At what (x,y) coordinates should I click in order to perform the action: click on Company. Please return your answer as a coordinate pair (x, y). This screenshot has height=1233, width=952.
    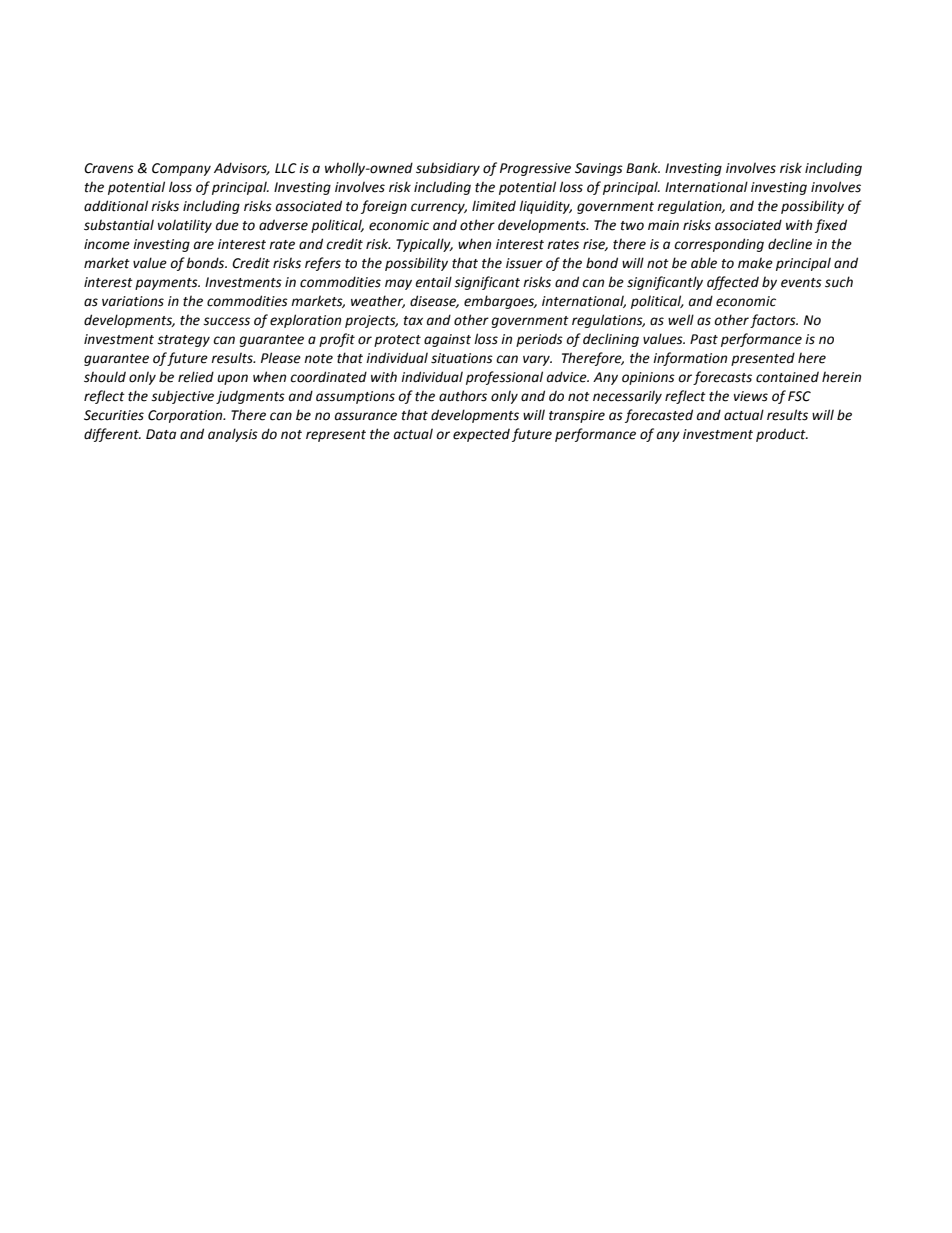
    Looking at the image, I should click on (181, 169).
